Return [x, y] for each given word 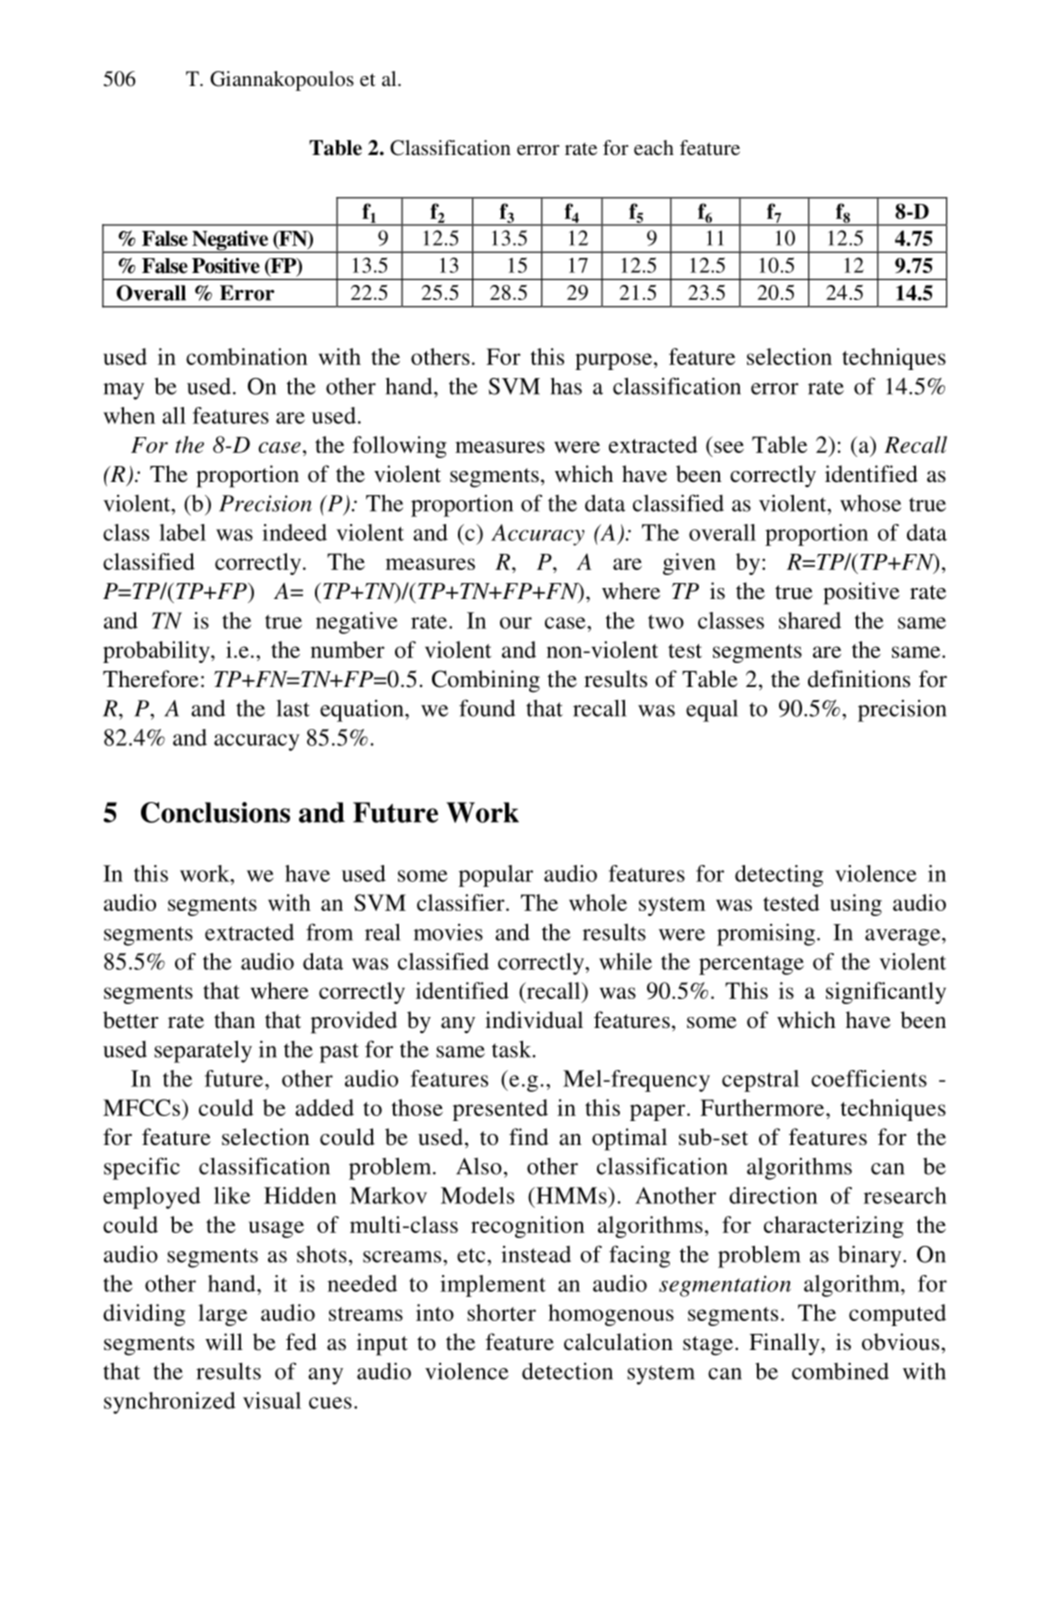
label [183, 532]
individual [534, 1020]
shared [810, 620]
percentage [751, 965]
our [516, 623]
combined [840, 1371]
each [654, 147]
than [234, 1019]
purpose [613, 361]
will [224, 1341]
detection [567, 1371]
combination [247, 356]
